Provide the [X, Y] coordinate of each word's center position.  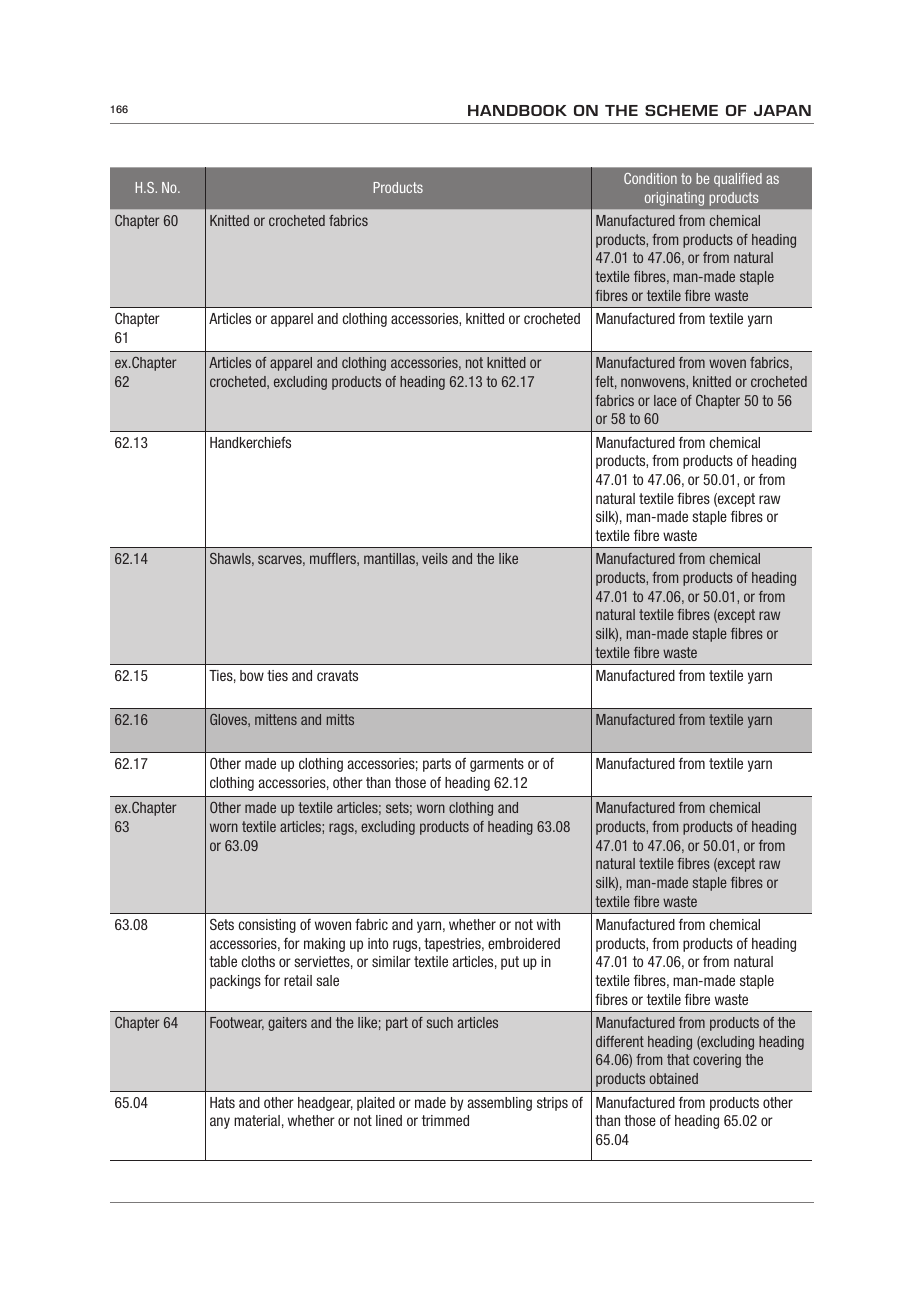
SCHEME [681, 110]
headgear [325, 1104]
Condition [650, 178]
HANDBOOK [517, 110]
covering [717, 1061]
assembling [500, 1104]
